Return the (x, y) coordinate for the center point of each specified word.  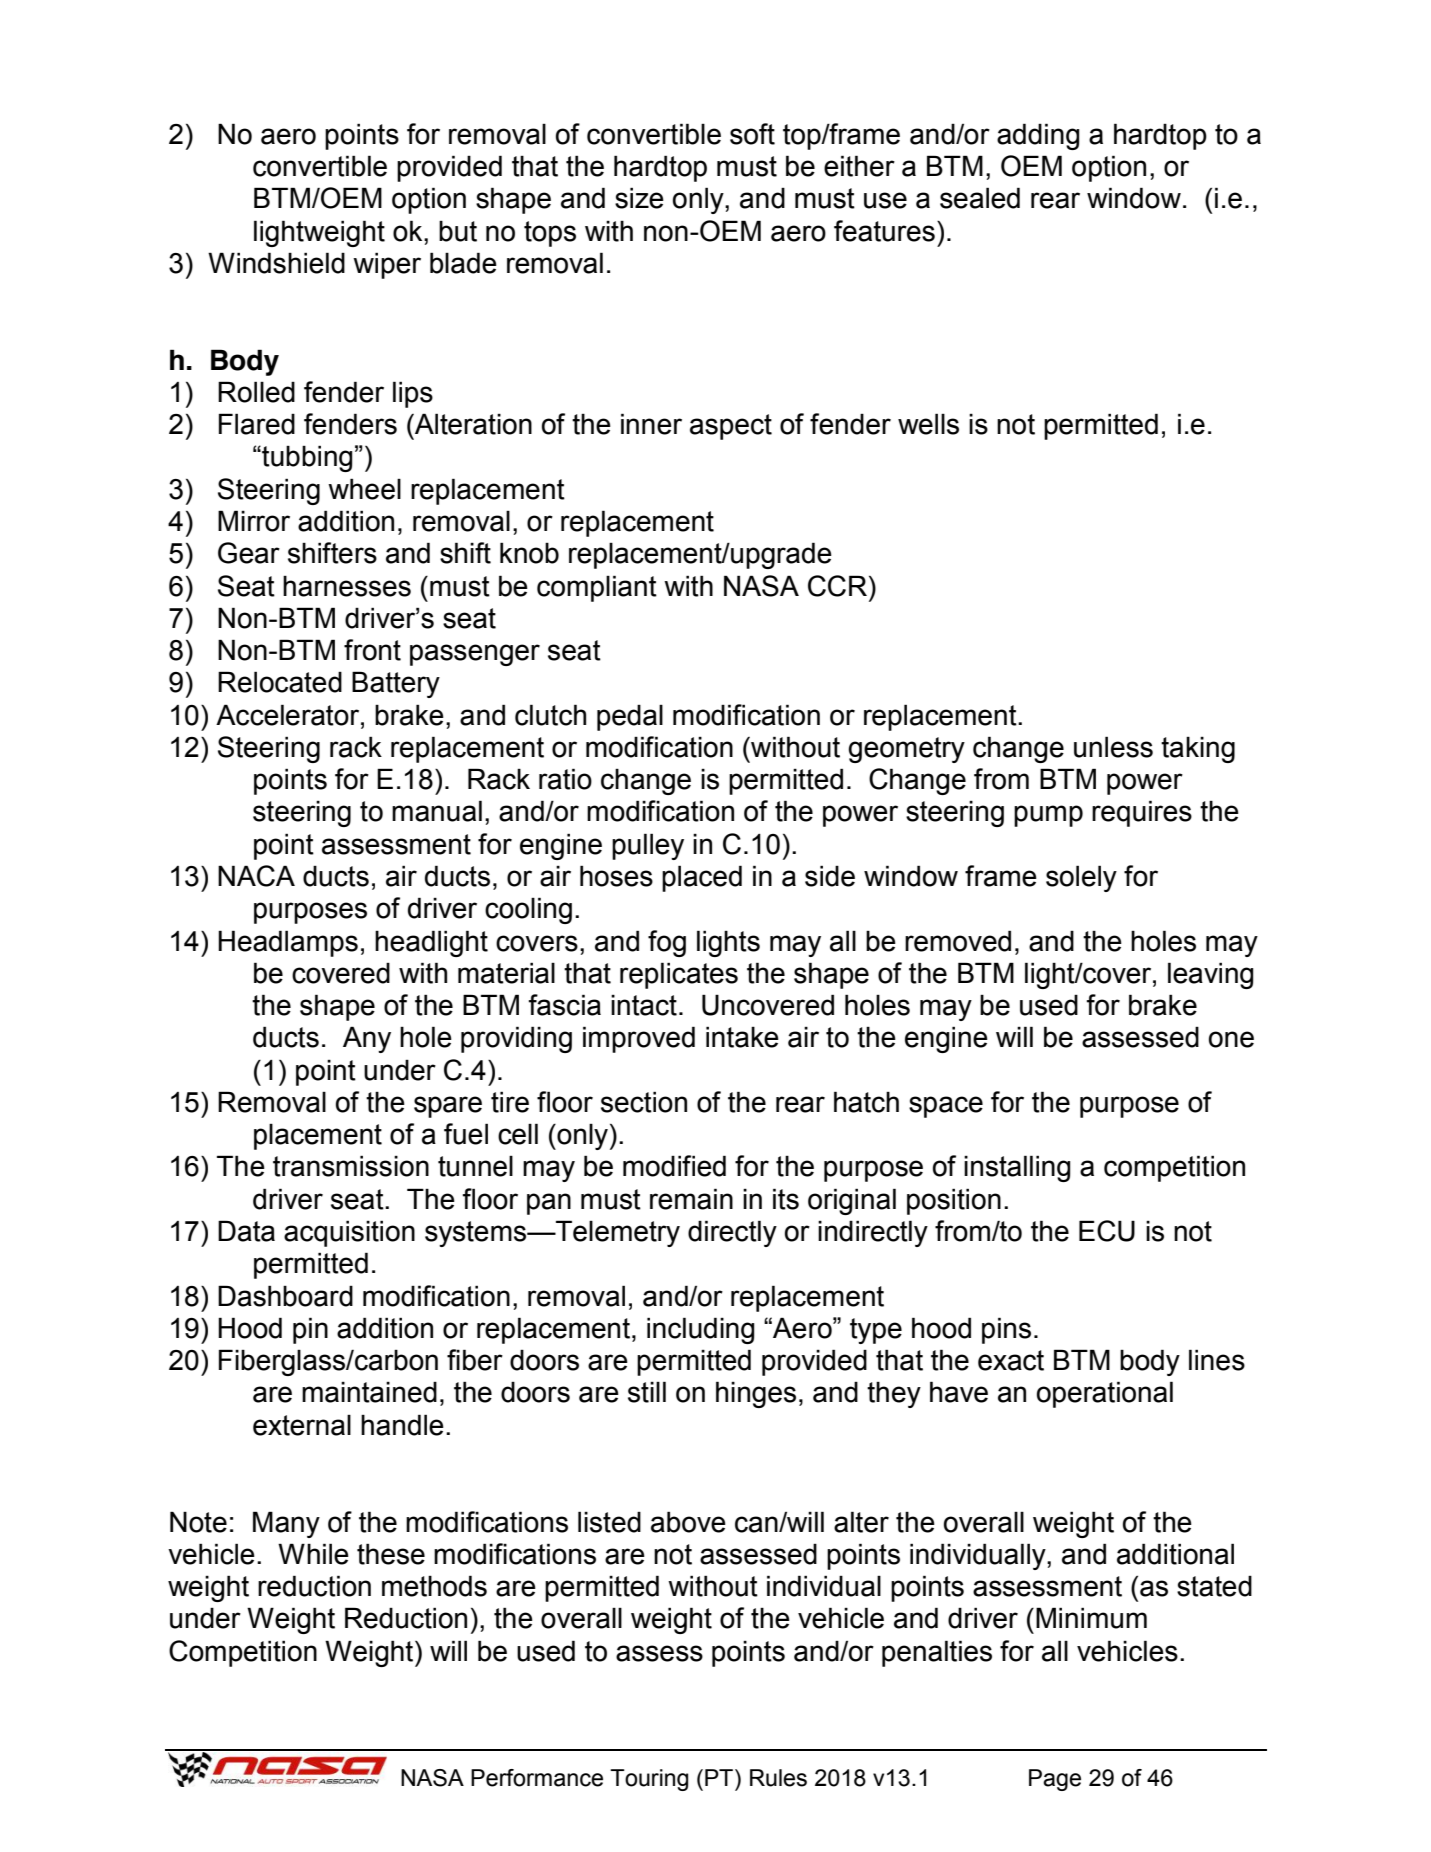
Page (1055, 1780)
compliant (597, 588)
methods (434, 1586)
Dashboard (285, 1296)
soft (752, 134)
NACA (256, 876)
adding (1038, 136)
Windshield (276, 263)
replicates (679, 975)
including (701, 1330)
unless (1113, 747)
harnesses (347, 586)
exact (1011, 1360)
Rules (778, 1778)
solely (1081, 878)
